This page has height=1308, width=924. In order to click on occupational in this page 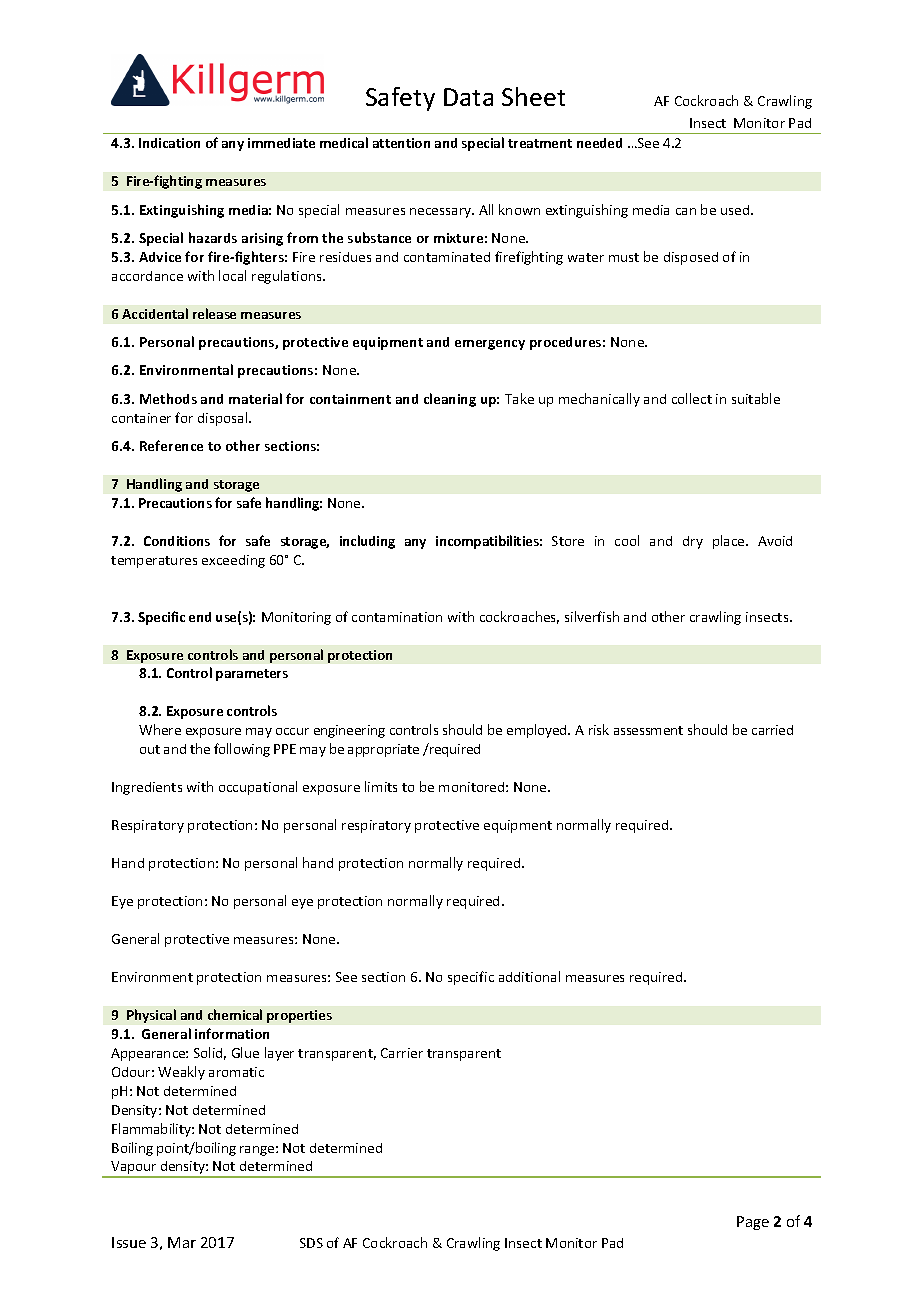, I will do `click(258, 788)`.
